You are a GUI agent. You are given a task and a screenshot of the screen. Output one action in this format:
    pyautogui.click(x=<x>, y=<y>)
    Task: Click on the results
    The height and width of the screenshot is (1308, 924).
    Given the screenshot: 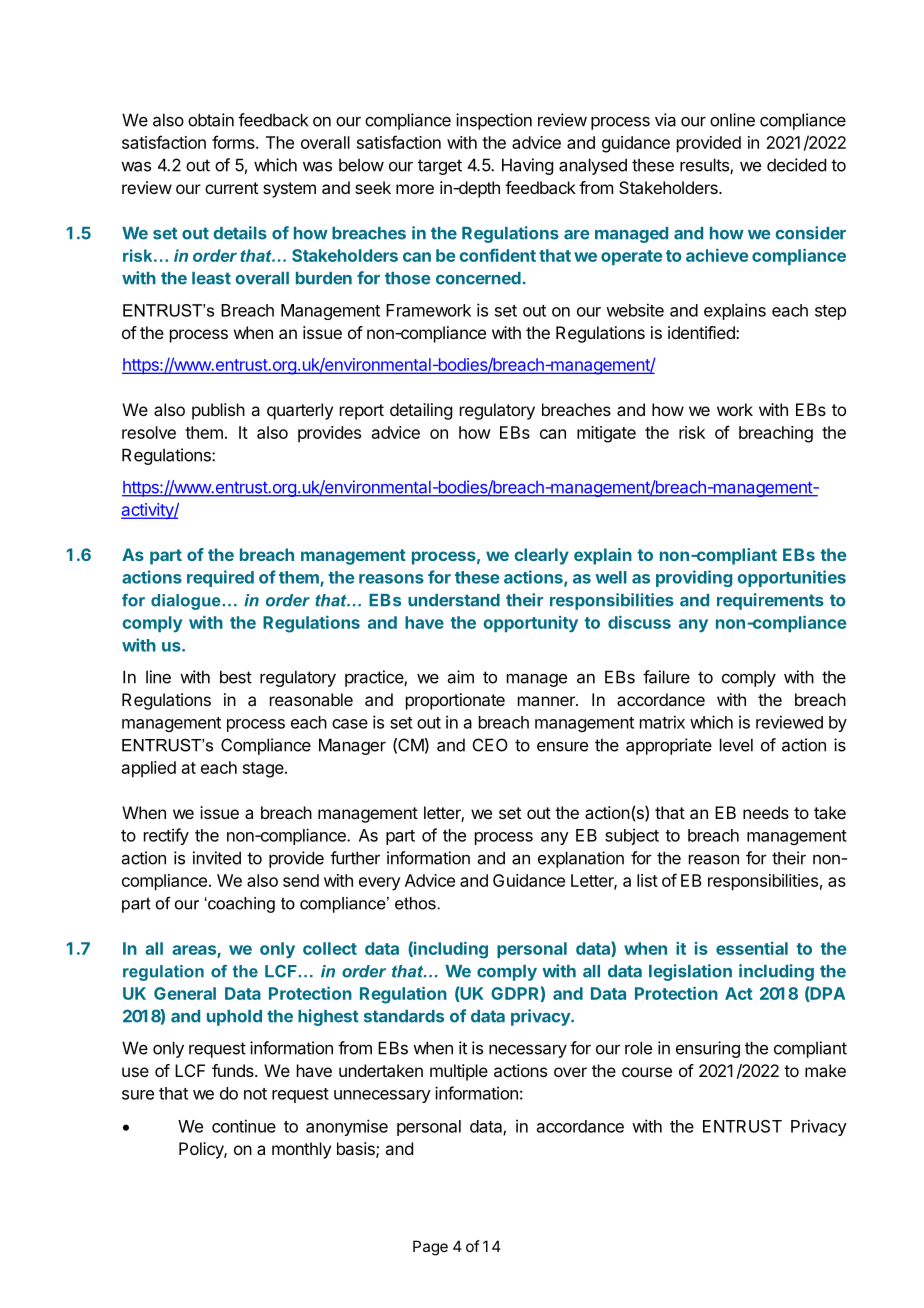 What is the action you would take?
    pyautogui.click(x=705, y=166)
